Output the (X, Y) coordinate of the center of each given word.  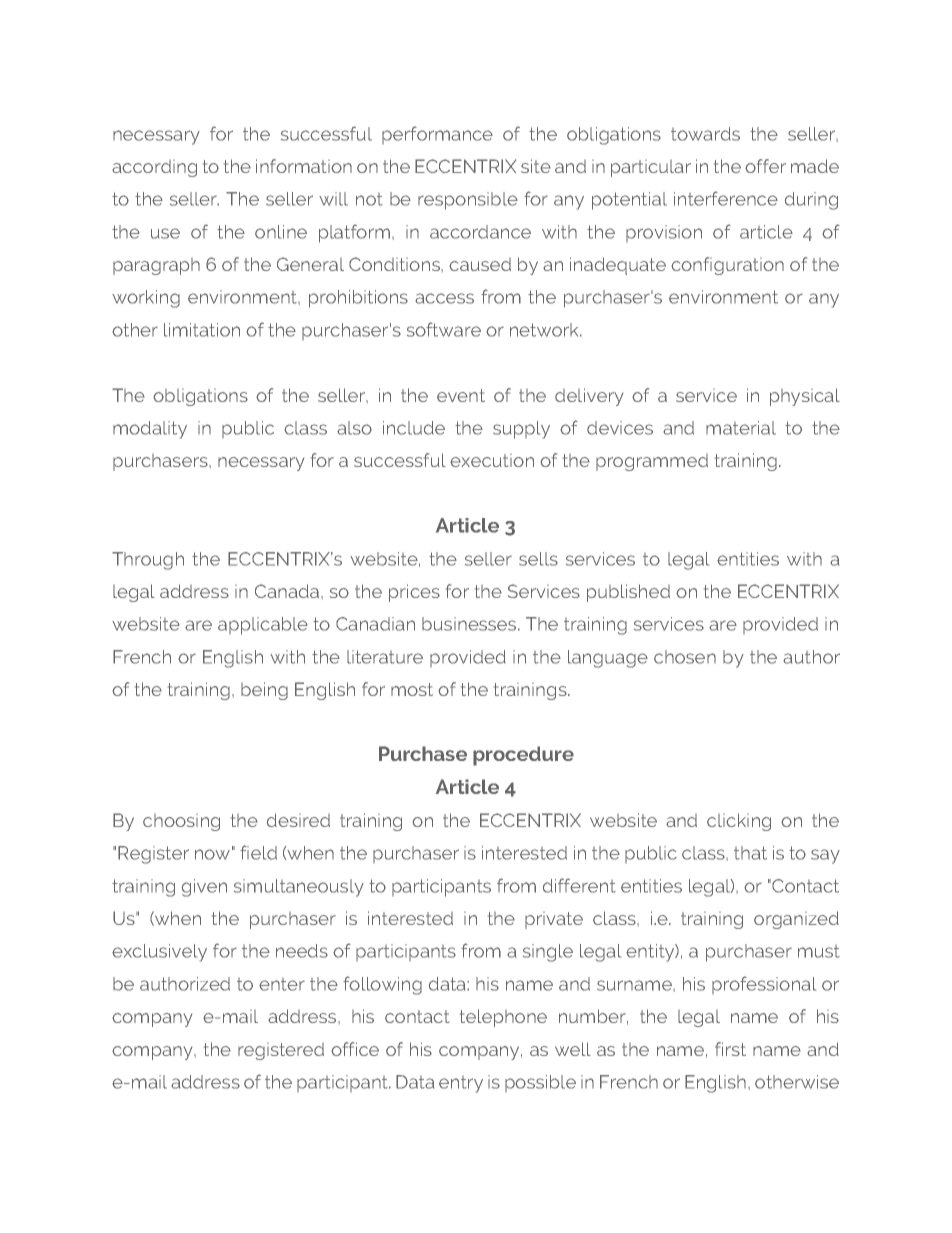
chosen (685, 657)
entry (461, 1084)
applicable (263, 626)
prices (414, 593)
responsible (468, 201)
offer (765, 166)
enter (282, 984)
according (154, 168)
